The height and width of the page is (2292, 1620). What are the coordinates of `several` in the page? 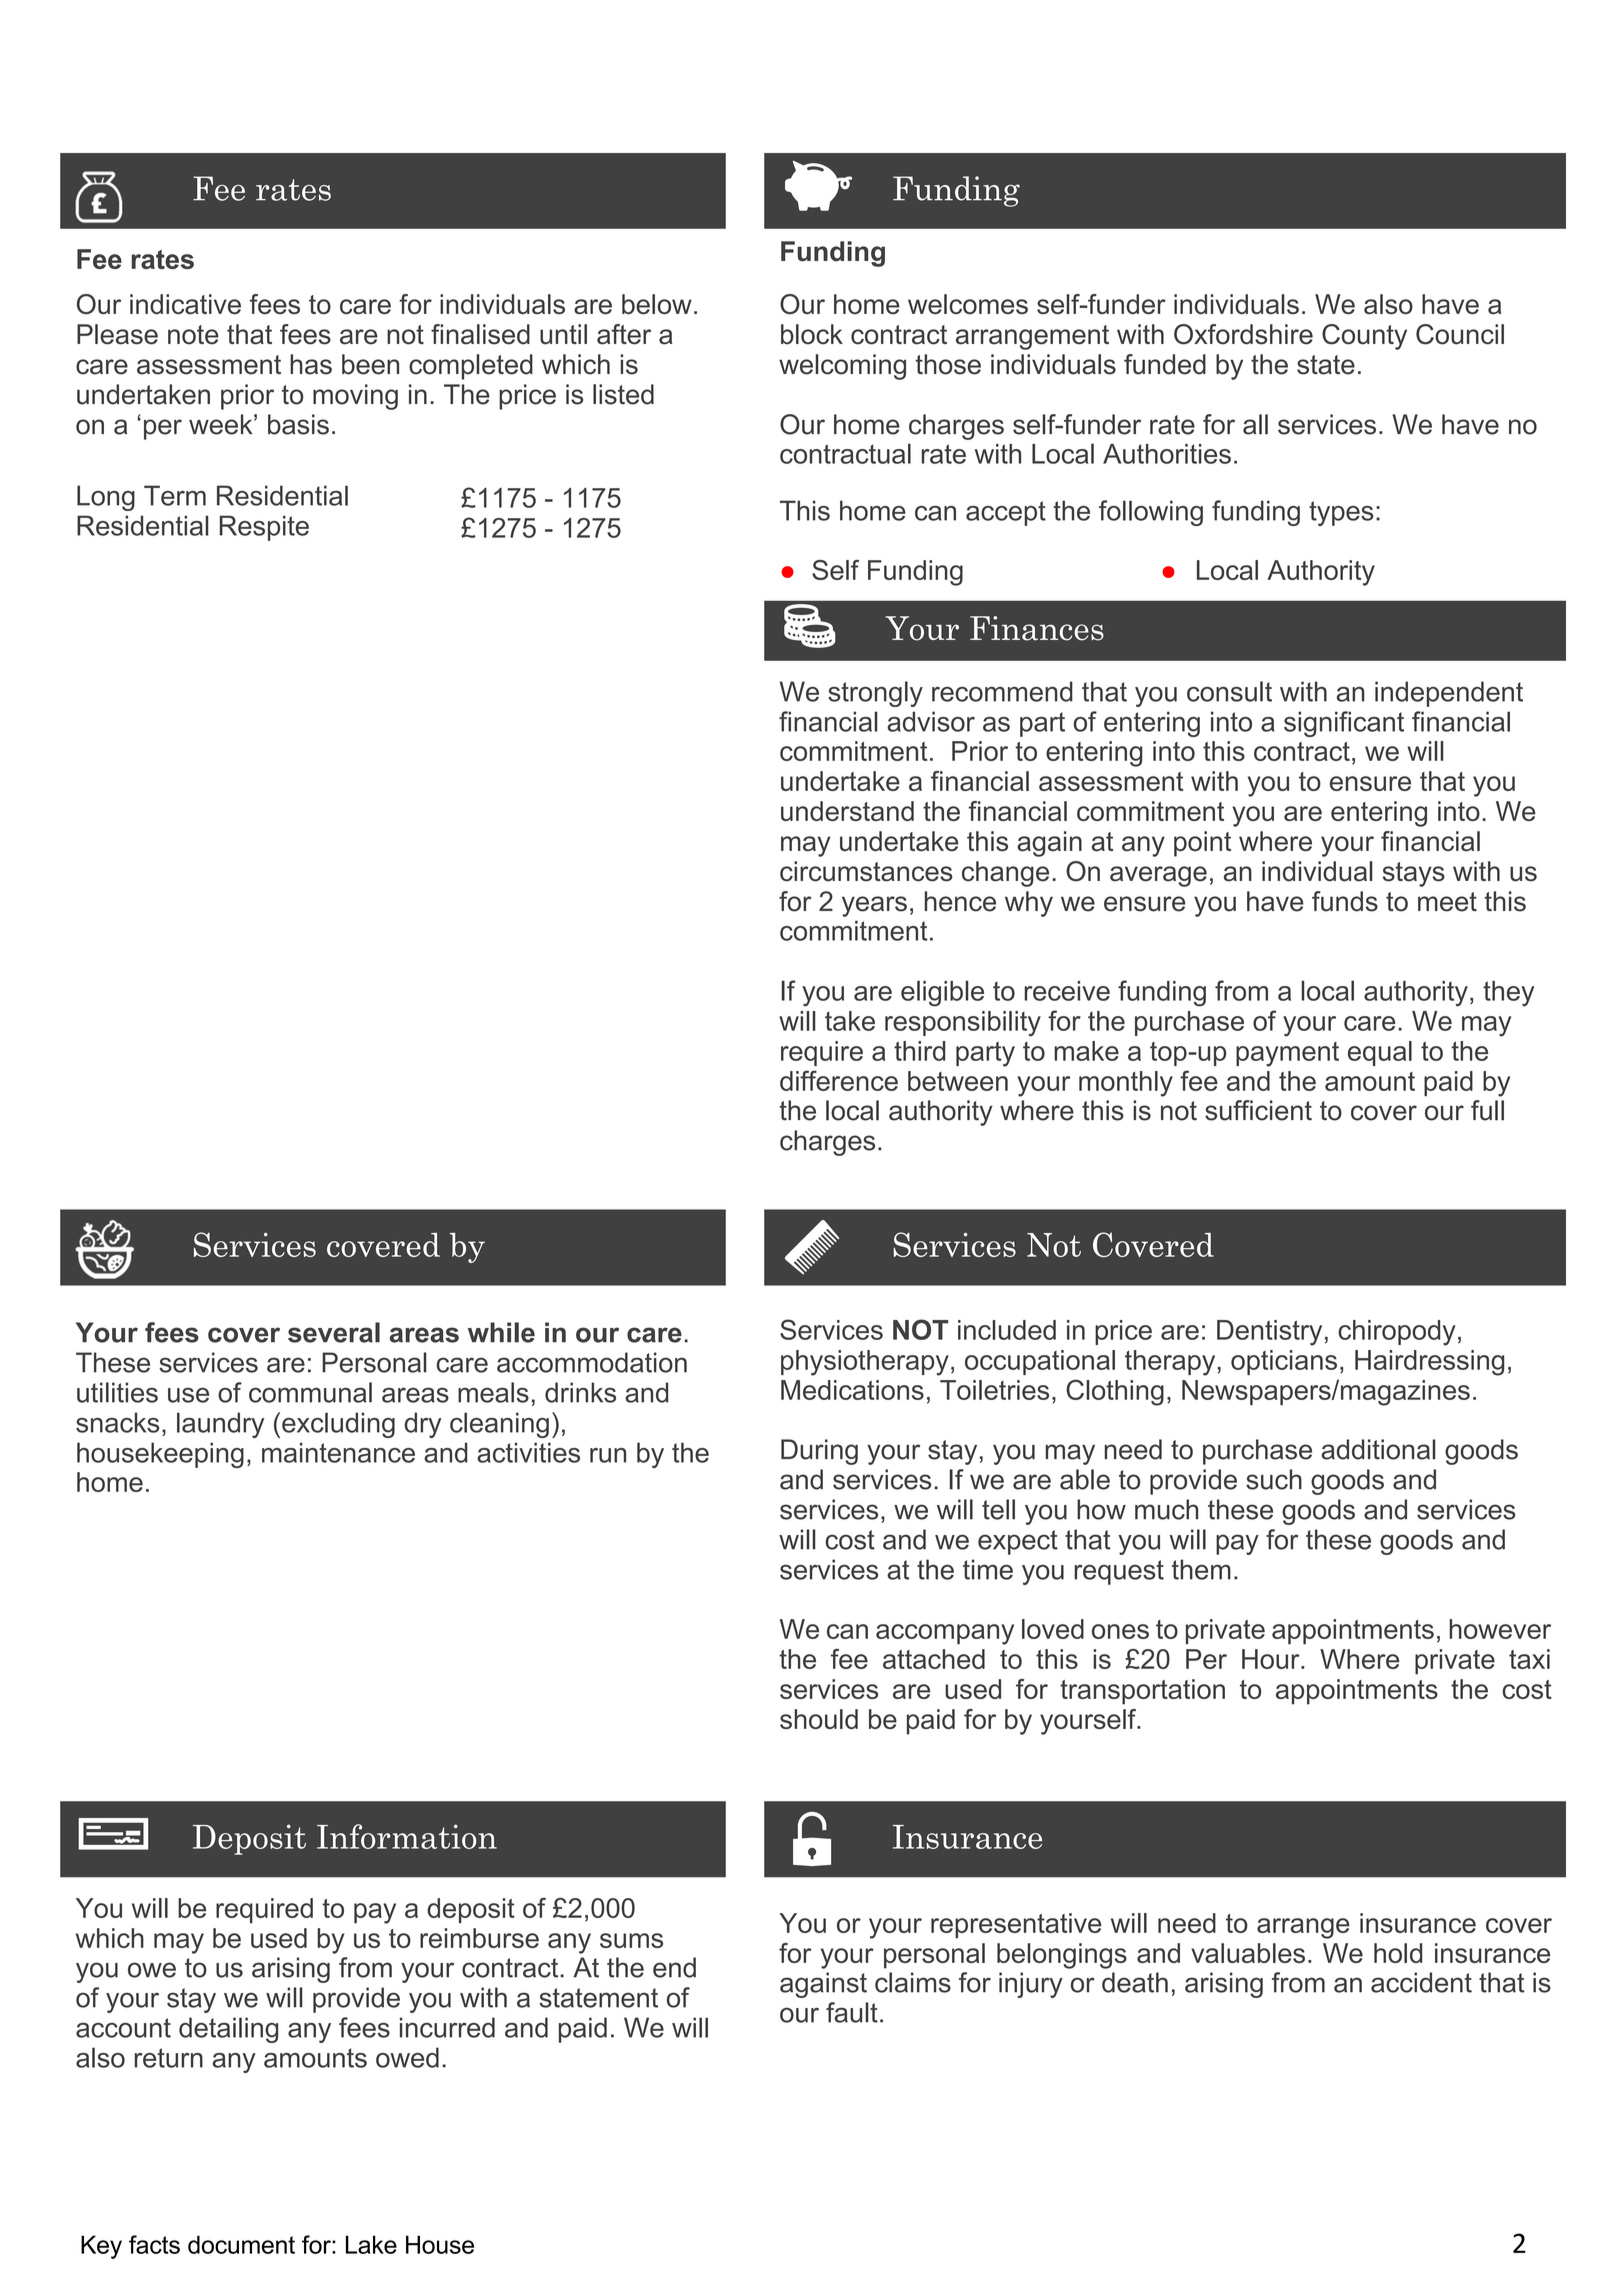 It's located at (334, 1332).
